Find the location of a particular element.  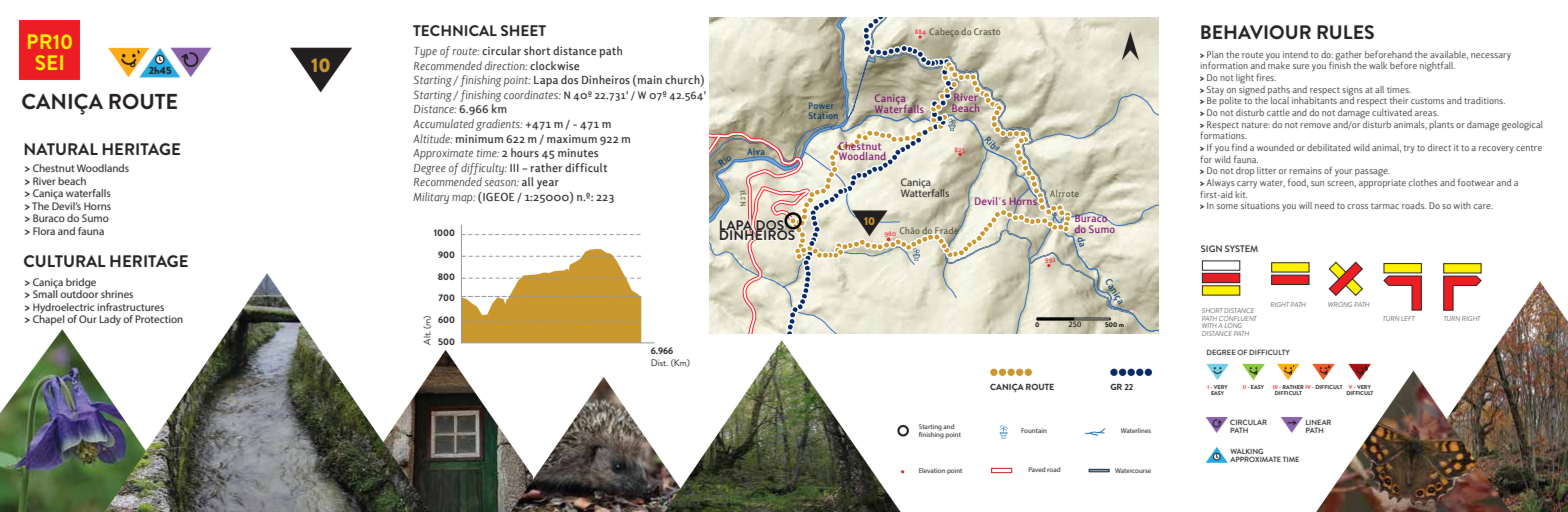

LINEAR is located at coordinates (1318, 422).
